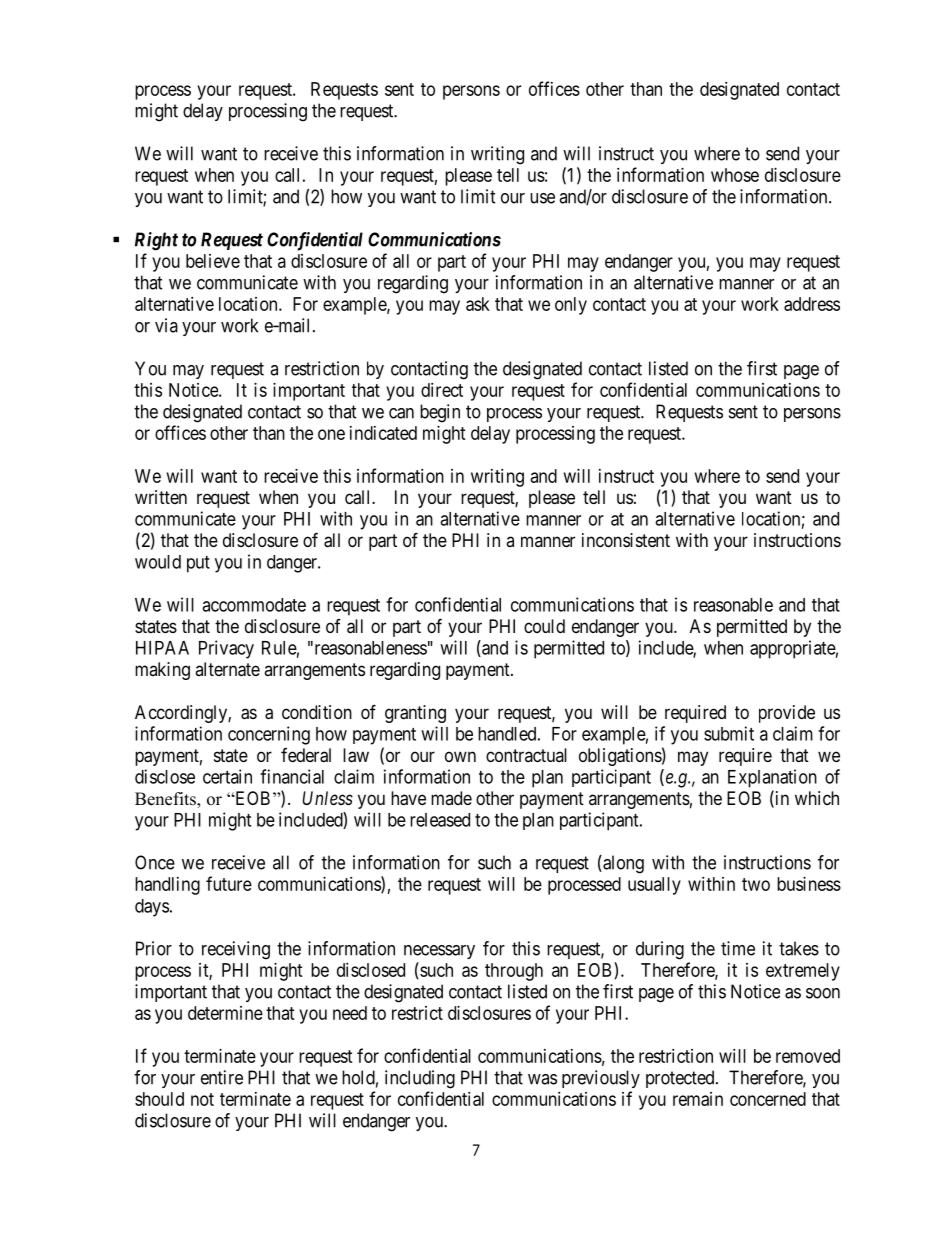 Image resolution: width=952 pixels, height=1233 pixels. I want to click on made, so click(451, 798).
